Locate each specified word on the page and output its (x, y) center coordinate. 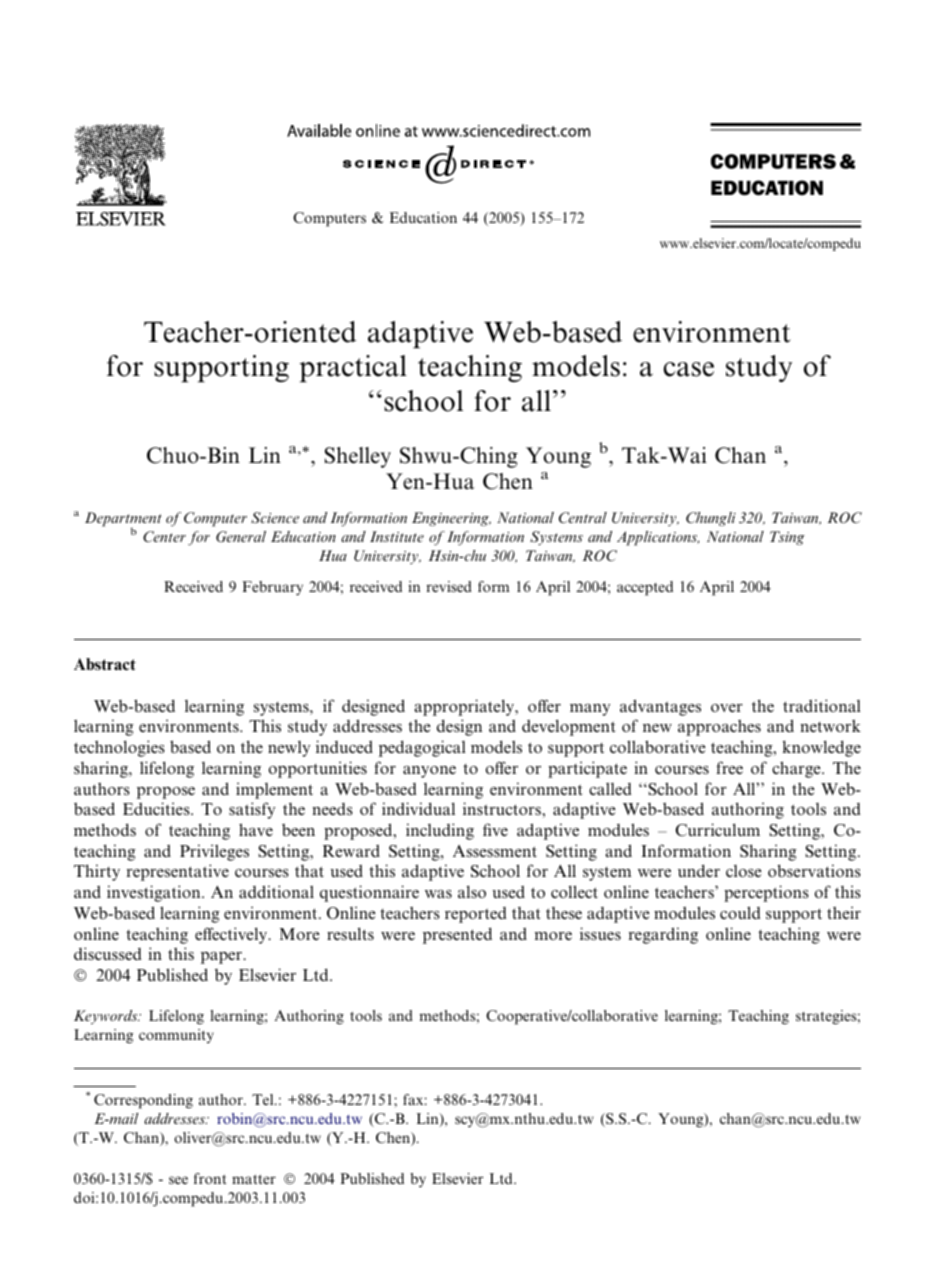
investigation (155, 893)
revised (449, 586)
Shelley (358, 457)
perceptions (766, 893)
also (472, 891)
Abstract (105, 664)
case (688, 369)
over (727, 708)
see (178, 1180)
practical (353, 369)
